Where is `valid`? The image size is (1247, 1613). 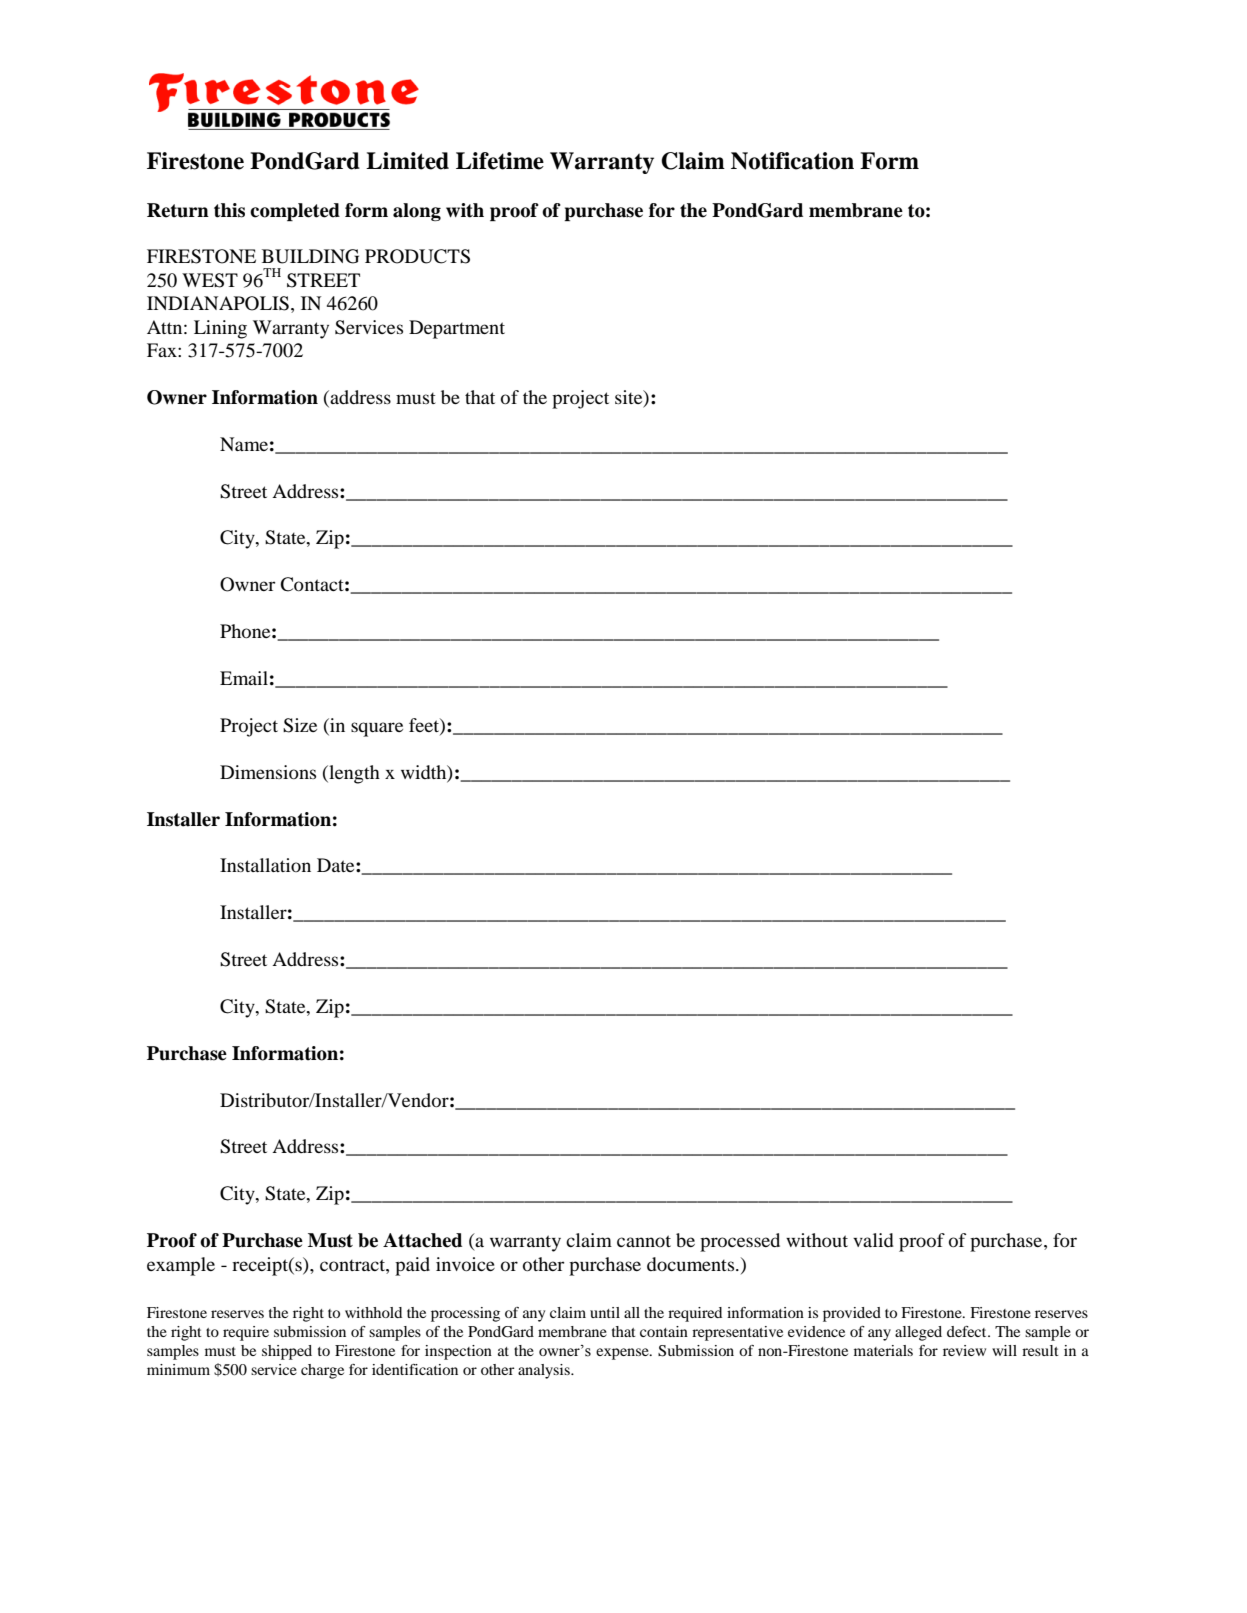 valid is located at coordinates (873, 1240).
